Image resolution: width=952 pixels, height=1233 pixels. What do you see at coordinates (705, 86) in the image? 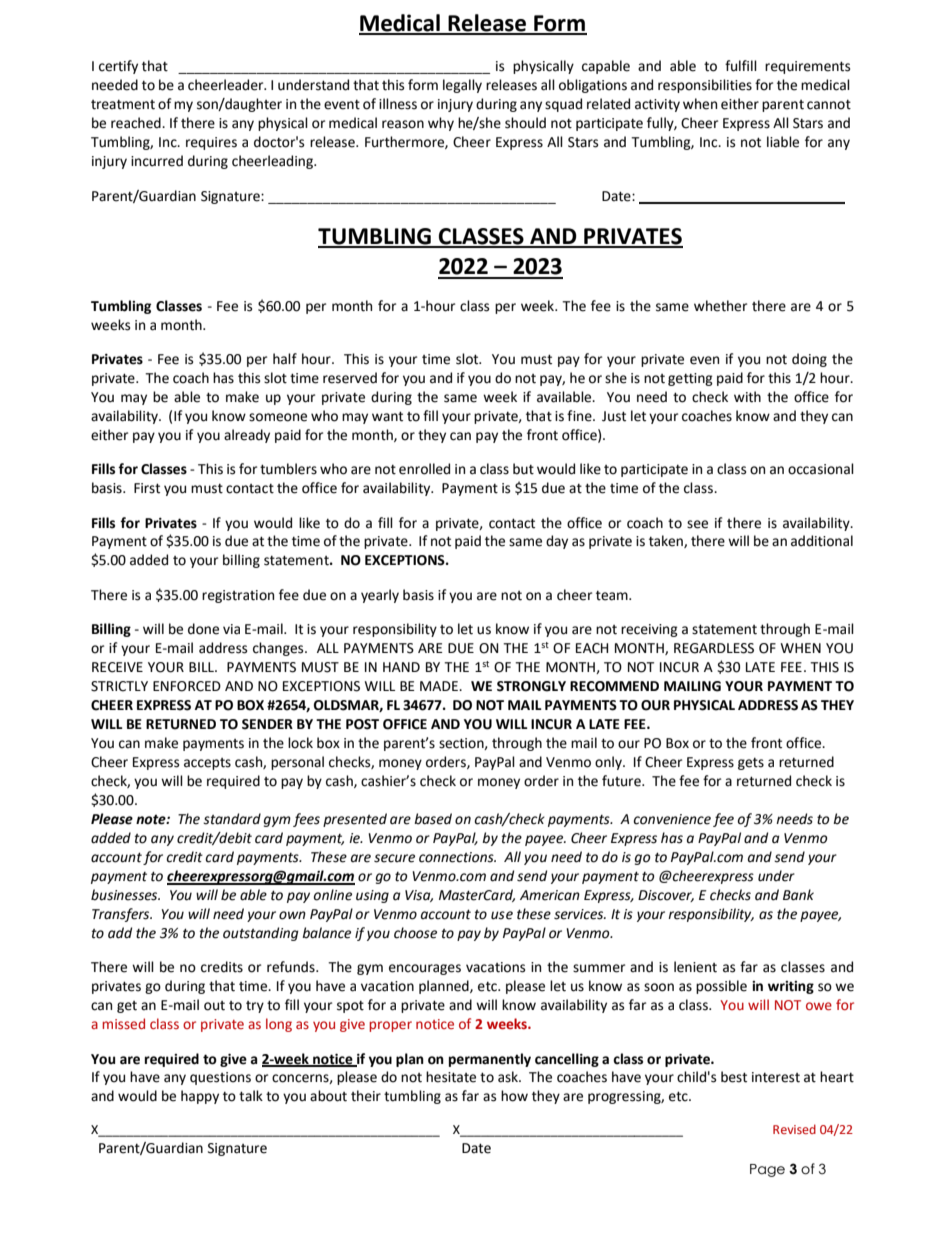
I see `responsibilities` at bounding box center [705, 86].
